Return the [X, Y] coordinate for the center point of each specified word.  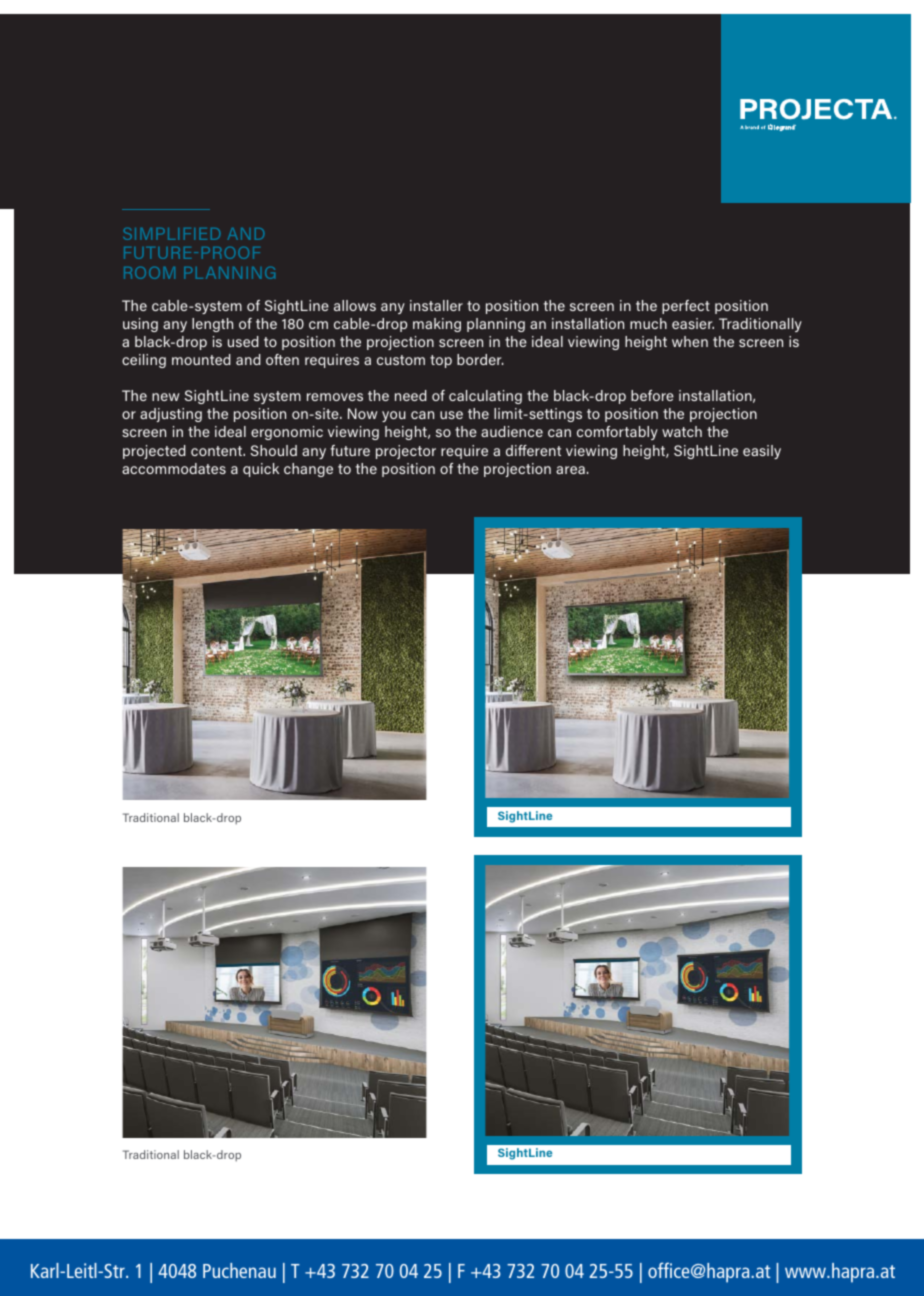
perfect [686, 307]
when [690, 341]
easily [762, 452]
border [480, 359]
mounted [201, 359]
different [533, 450]
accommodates [174, 468]
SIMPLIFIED [172, 234]
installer [436, 305]
